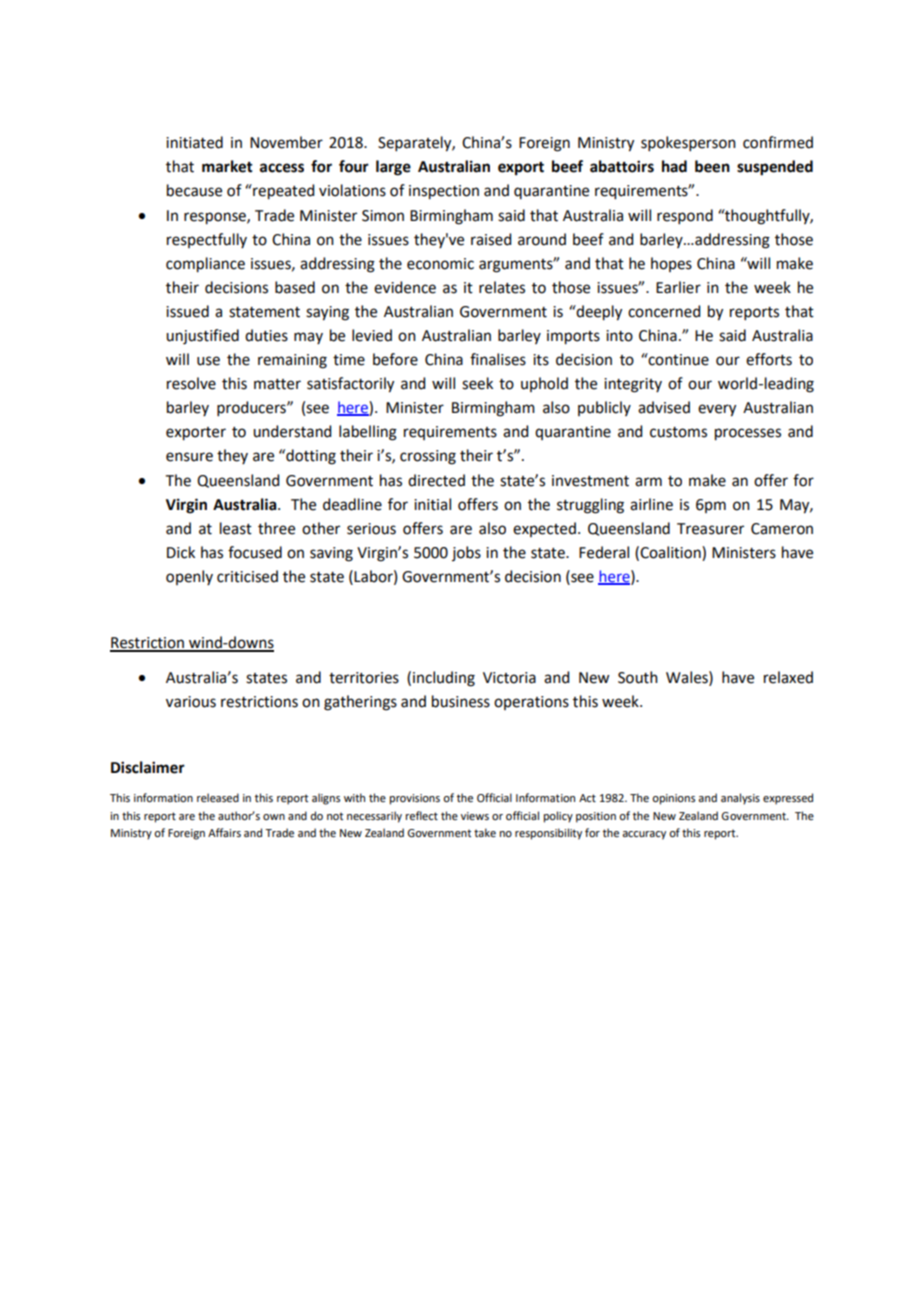  What do you see at coordinates (247, 576) in the screenshot?
I see `criticised` at bounding box center [247, 576].
